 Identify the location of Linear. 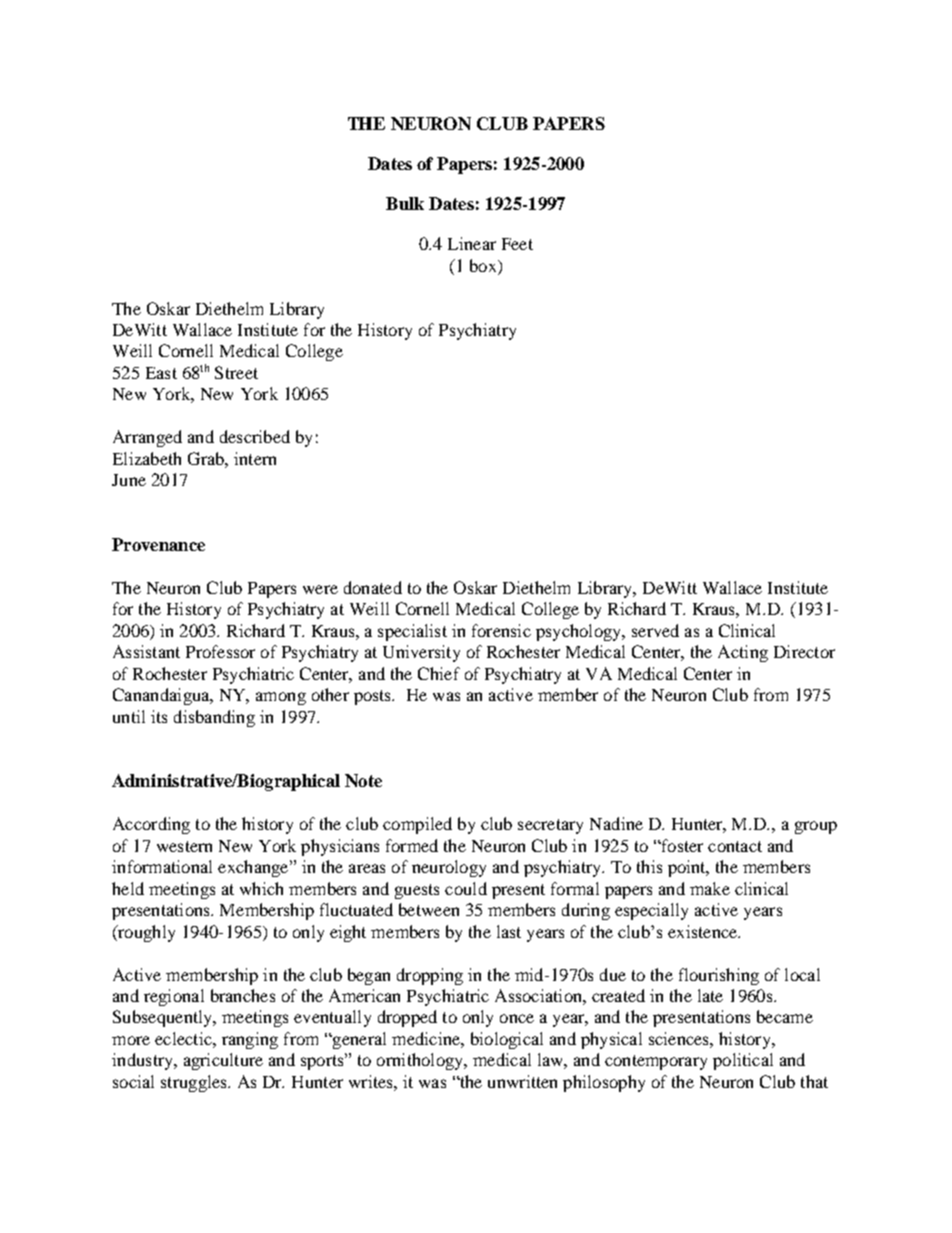
(472, 243).
